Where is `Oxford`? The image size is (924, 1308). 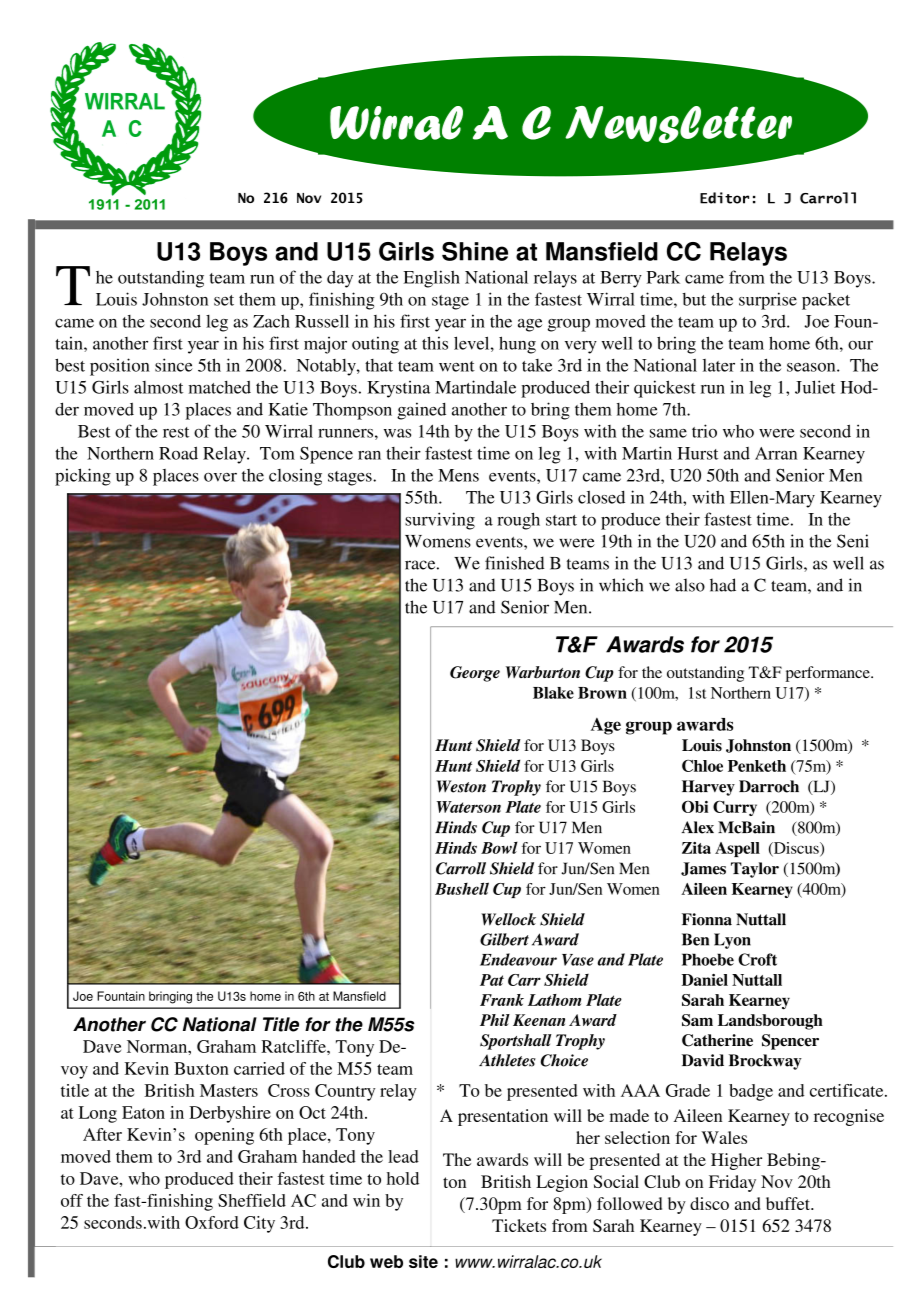
Oxford is located at coordinates (212, 1222).
